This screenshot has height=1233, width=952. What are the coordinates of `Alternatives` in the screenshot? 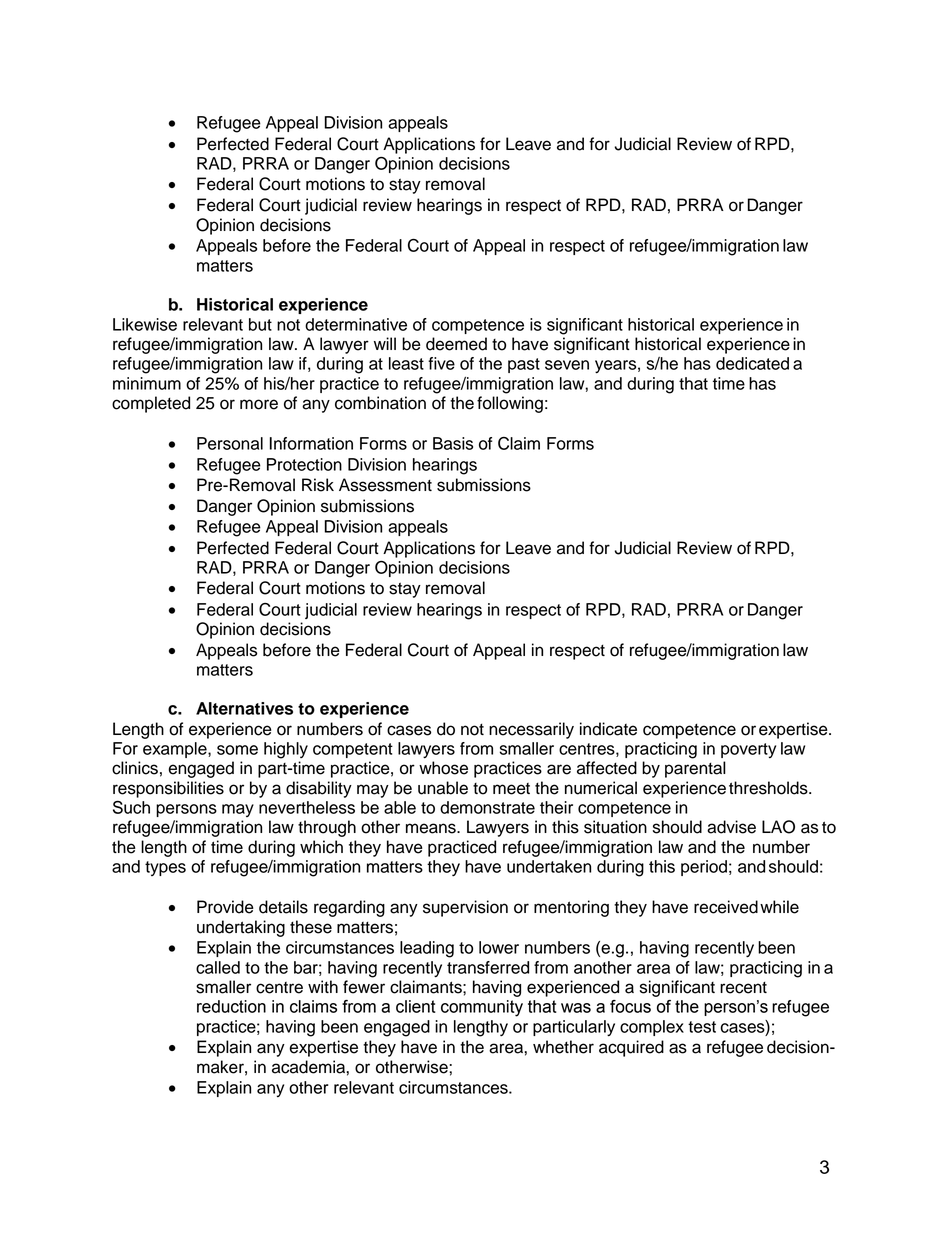 It's located at (244, 708).
